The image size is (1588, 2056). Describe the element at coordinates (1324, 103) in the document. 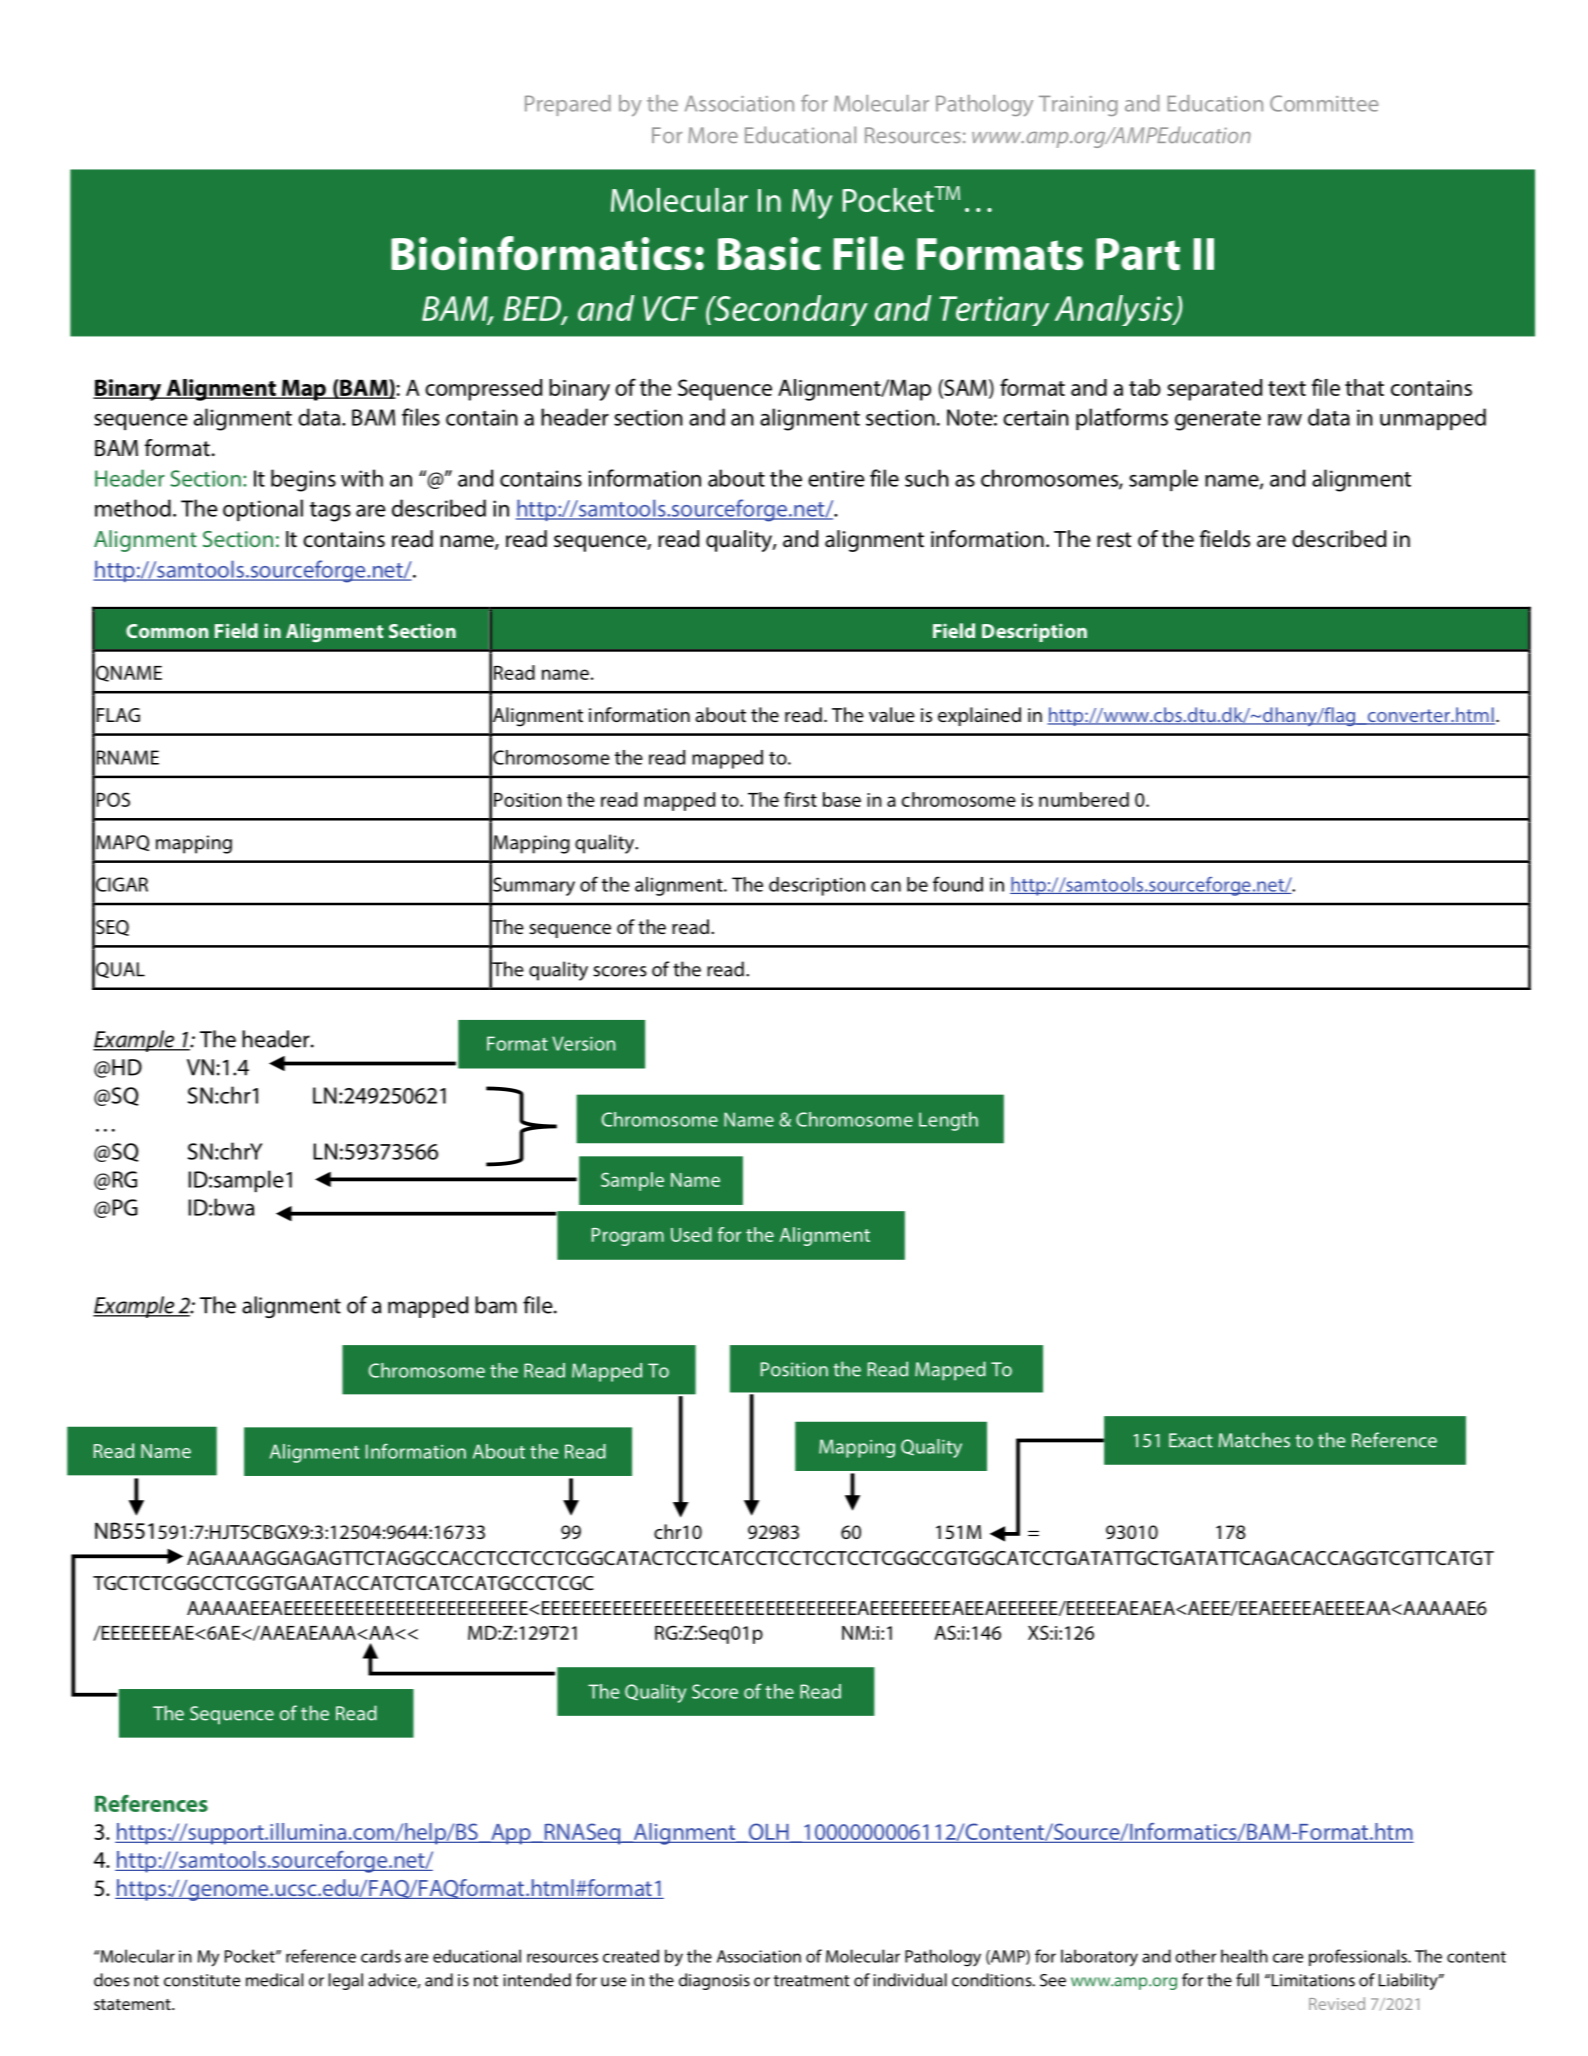

I see `Committee` at that location.
